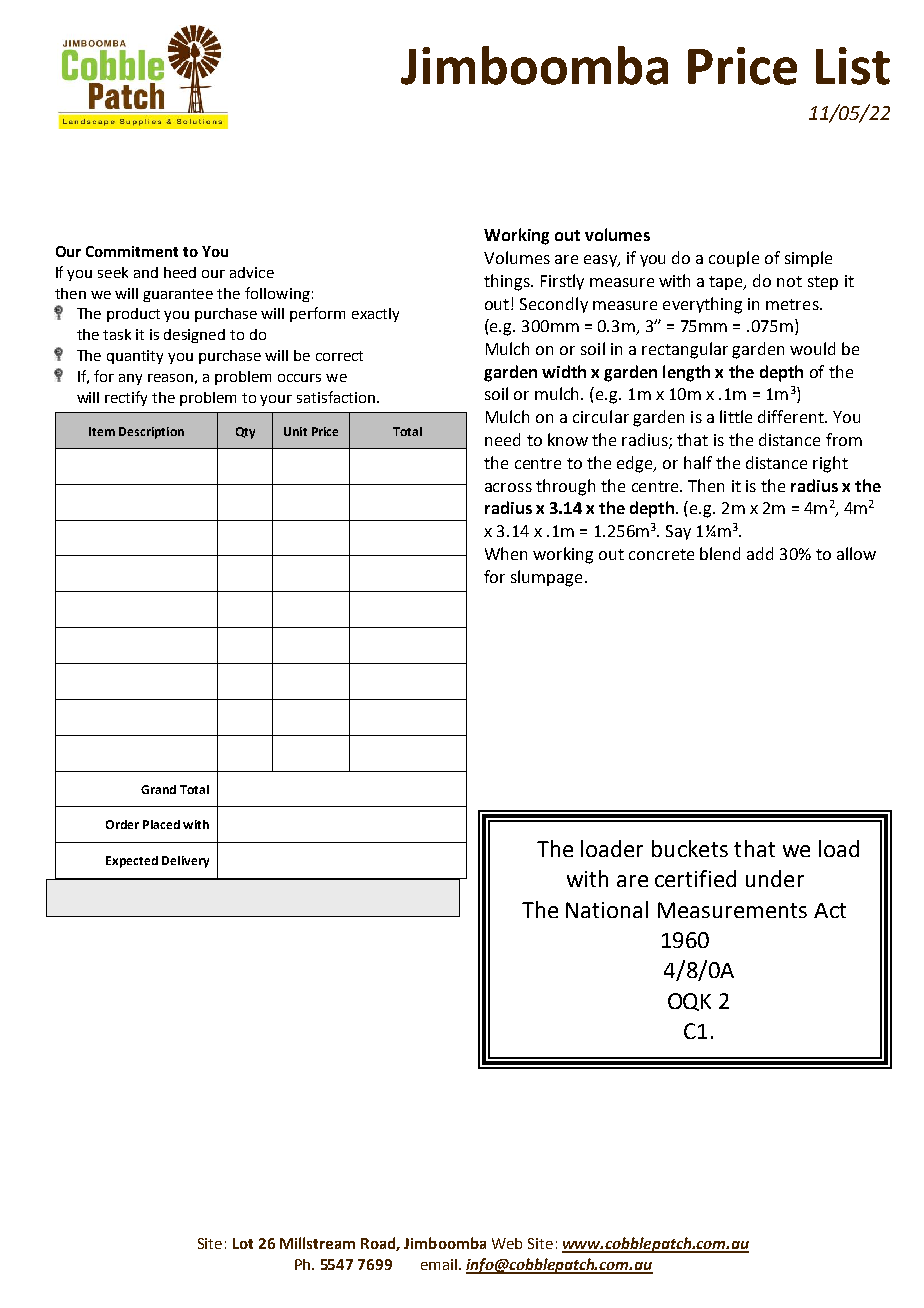  What do you see at coordinates (508, 282) in the screenshot?
I see `things` at bounding box center [508, 282].
